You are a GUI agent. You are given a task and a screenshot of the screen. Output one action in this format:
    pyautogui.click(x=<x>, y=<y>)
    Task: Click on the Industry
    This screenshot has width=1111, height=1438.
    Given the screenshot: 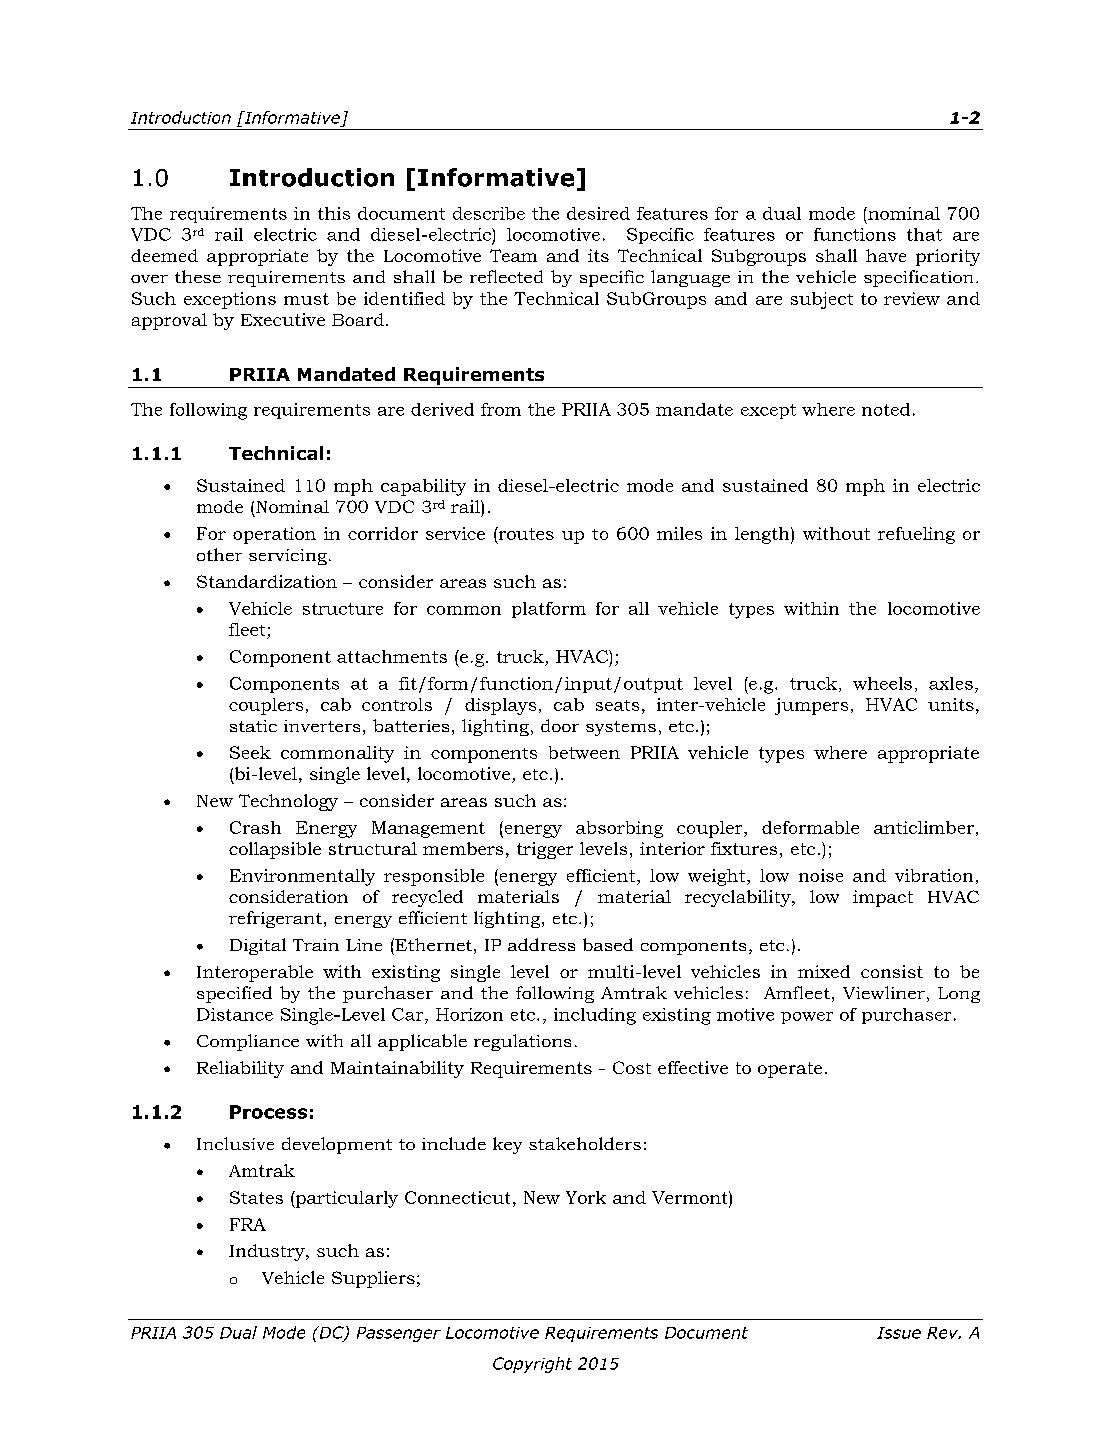 What is the action you would take?
    pyautogui.click(x=268, y=1252)
